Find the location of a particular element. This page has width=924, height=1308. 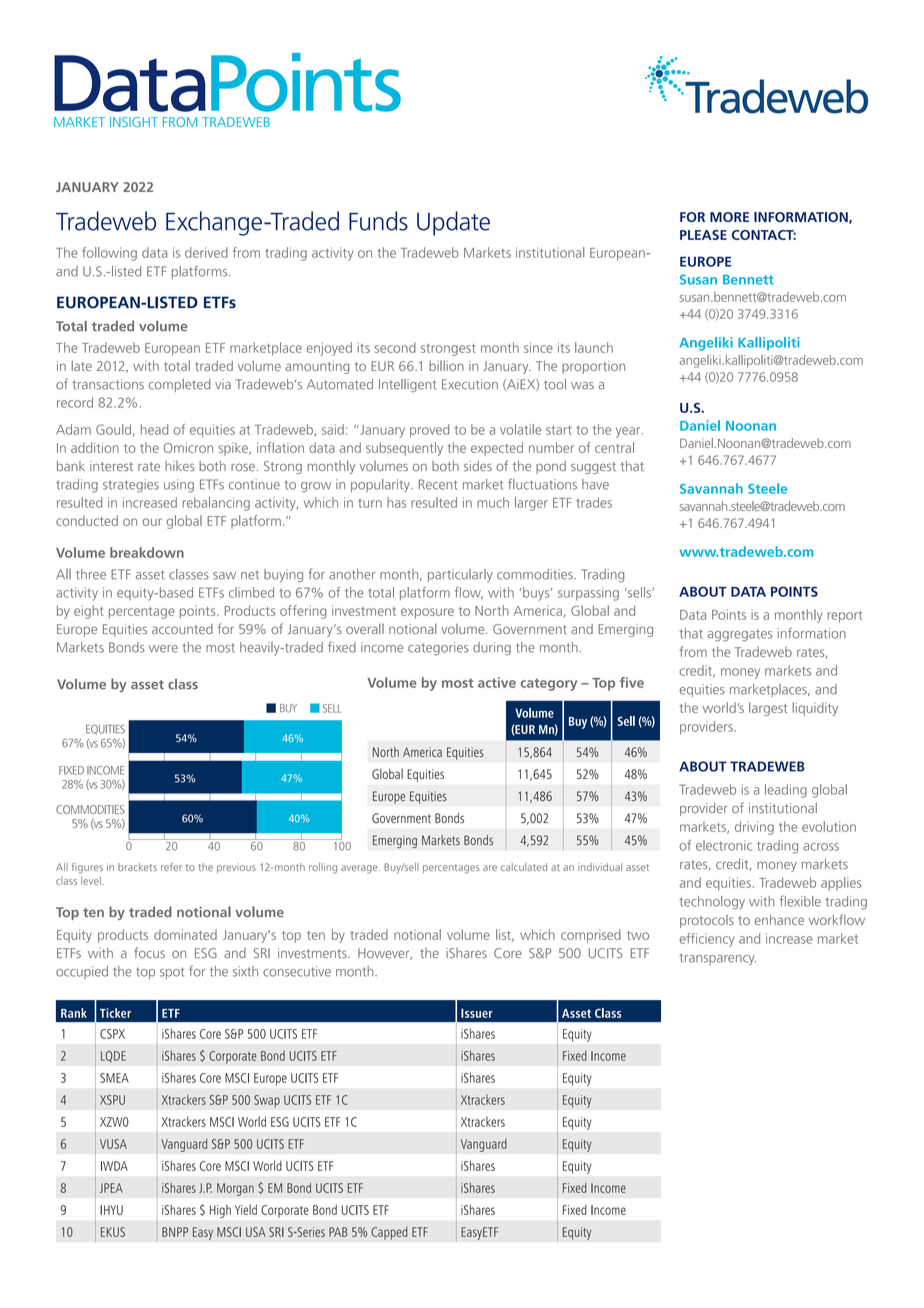

aggregates is located at coordinates (740, 635).
